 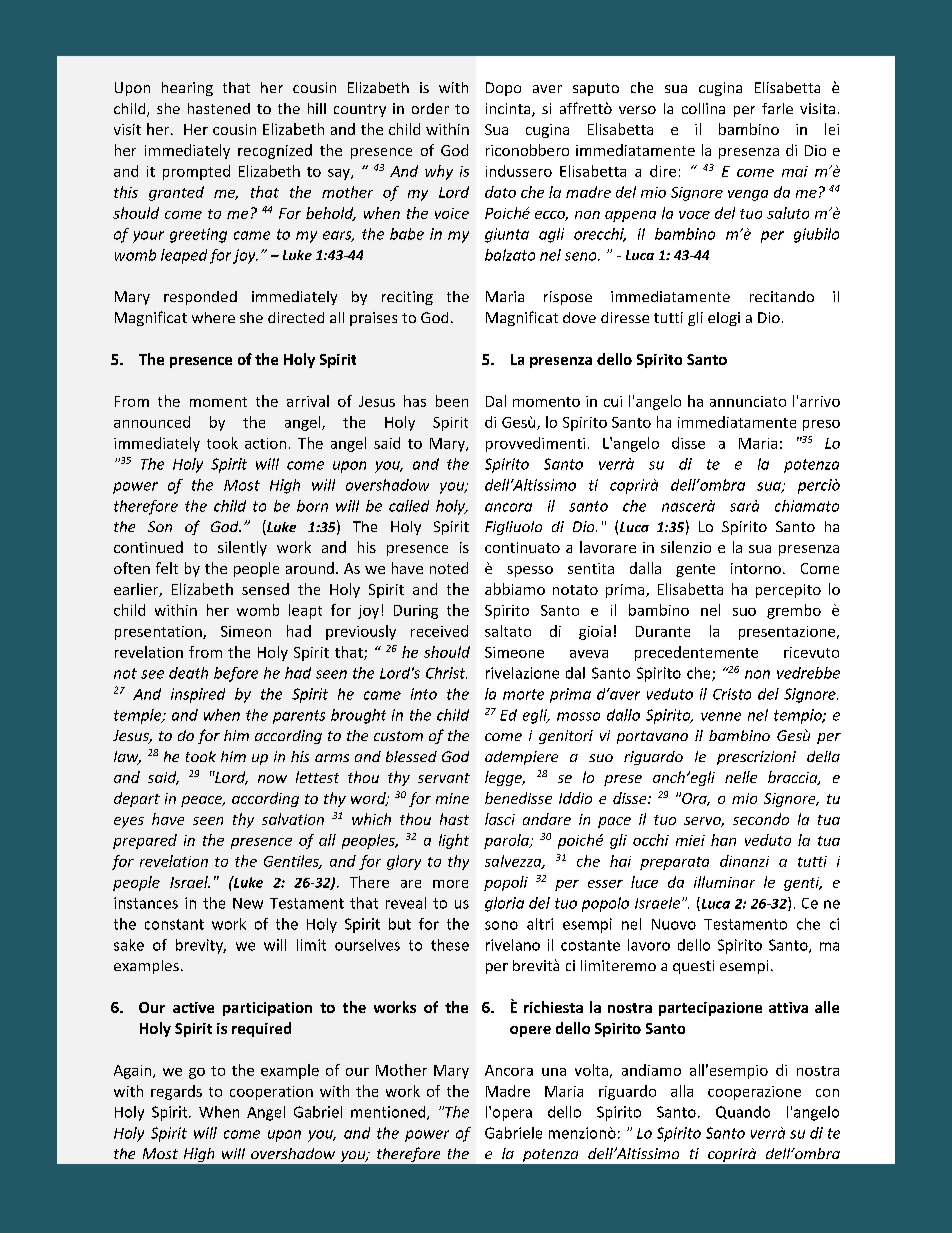 I want to click on legge, so click(x=504, y=778).
